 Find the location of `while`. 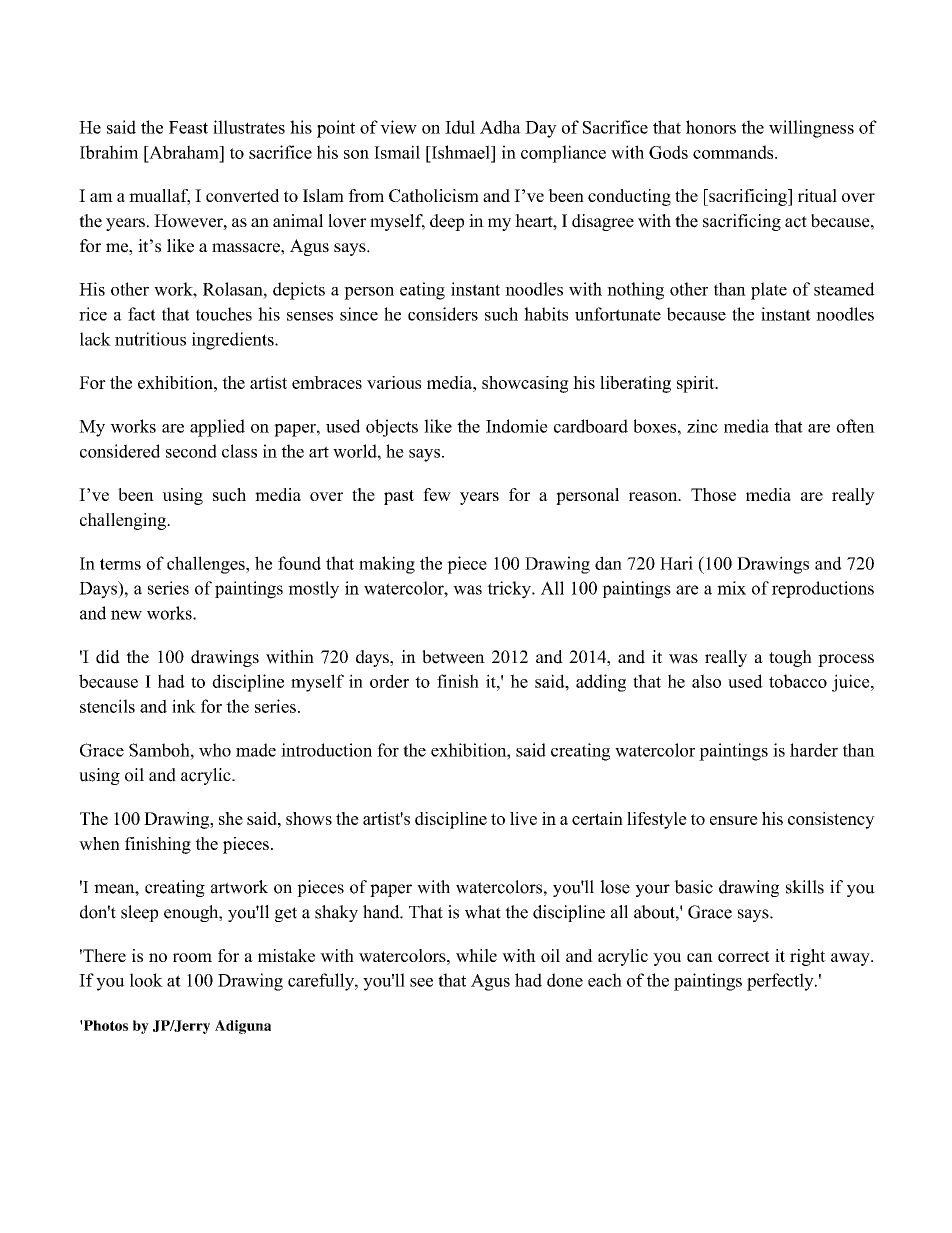

while is located at coordinates (476, 955).
